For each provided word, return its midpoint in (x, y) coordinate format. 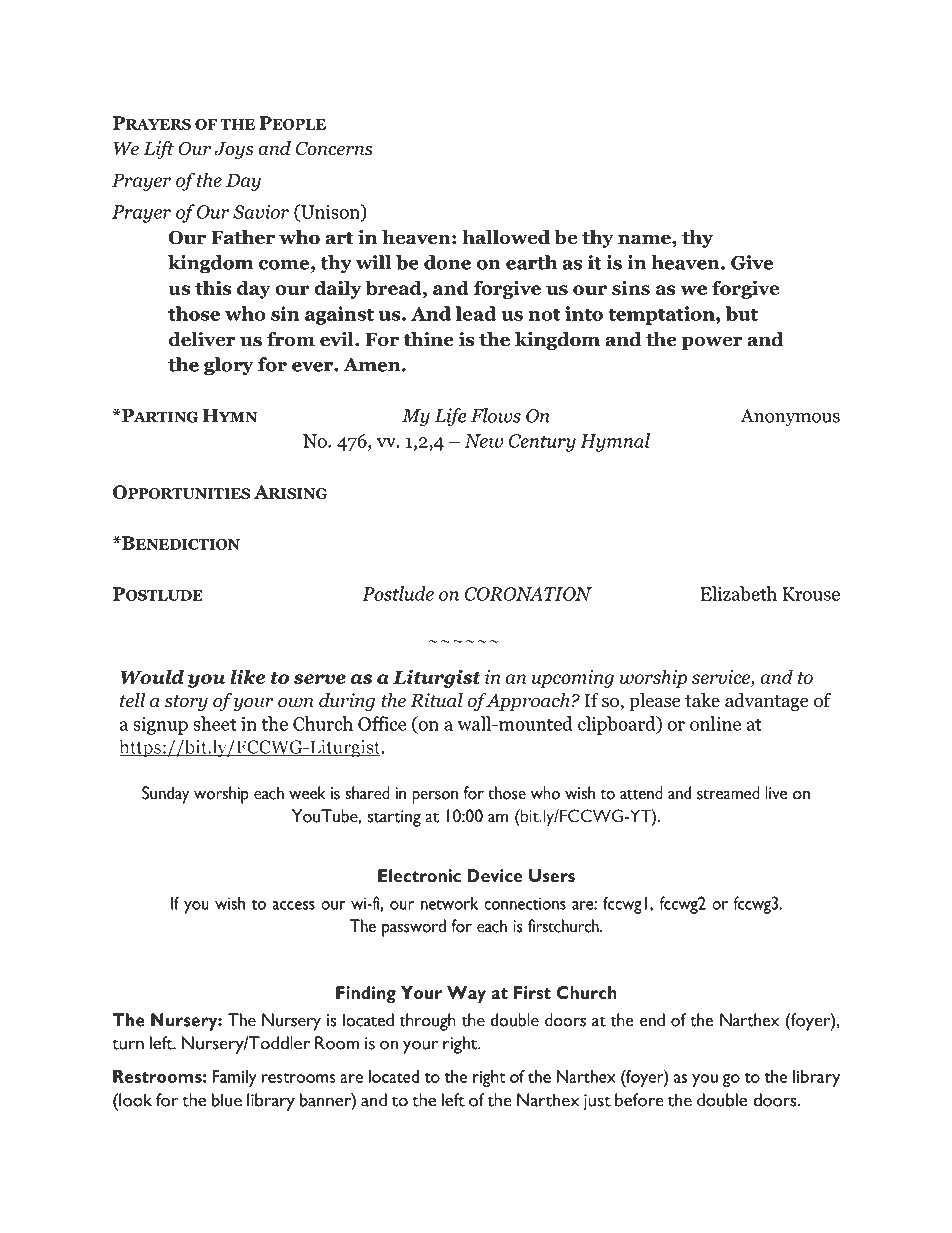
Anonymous (790, 418)
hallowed (506, 237)
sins (631, 287)
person (435, 797)
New (483, 441)
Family (234, 1078)
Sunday (165, 795)
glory (228, 366)
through (428, 1022)
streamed (728, 793)
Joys (233, 150)
